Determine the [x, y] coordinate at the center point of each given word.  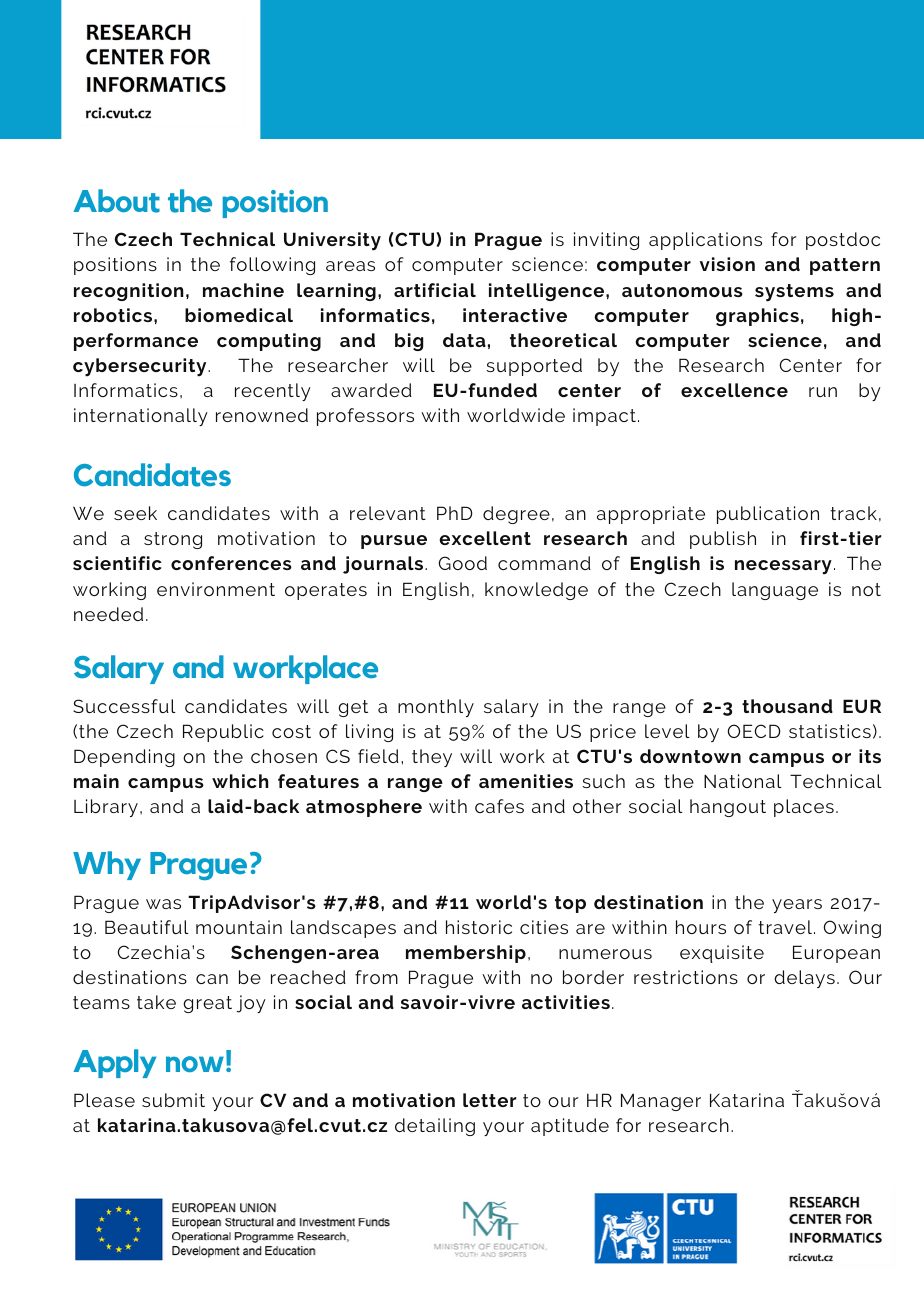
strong [173, 540]
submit [173, 1100]
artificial [435, 290]
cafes [499, 806]
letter [490, 1100]
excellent [485, 538]
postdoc [843, 241]
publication [768, 515]
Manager [661, 1102]
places [804, 808]
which [240, 781]
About [117, 201]
